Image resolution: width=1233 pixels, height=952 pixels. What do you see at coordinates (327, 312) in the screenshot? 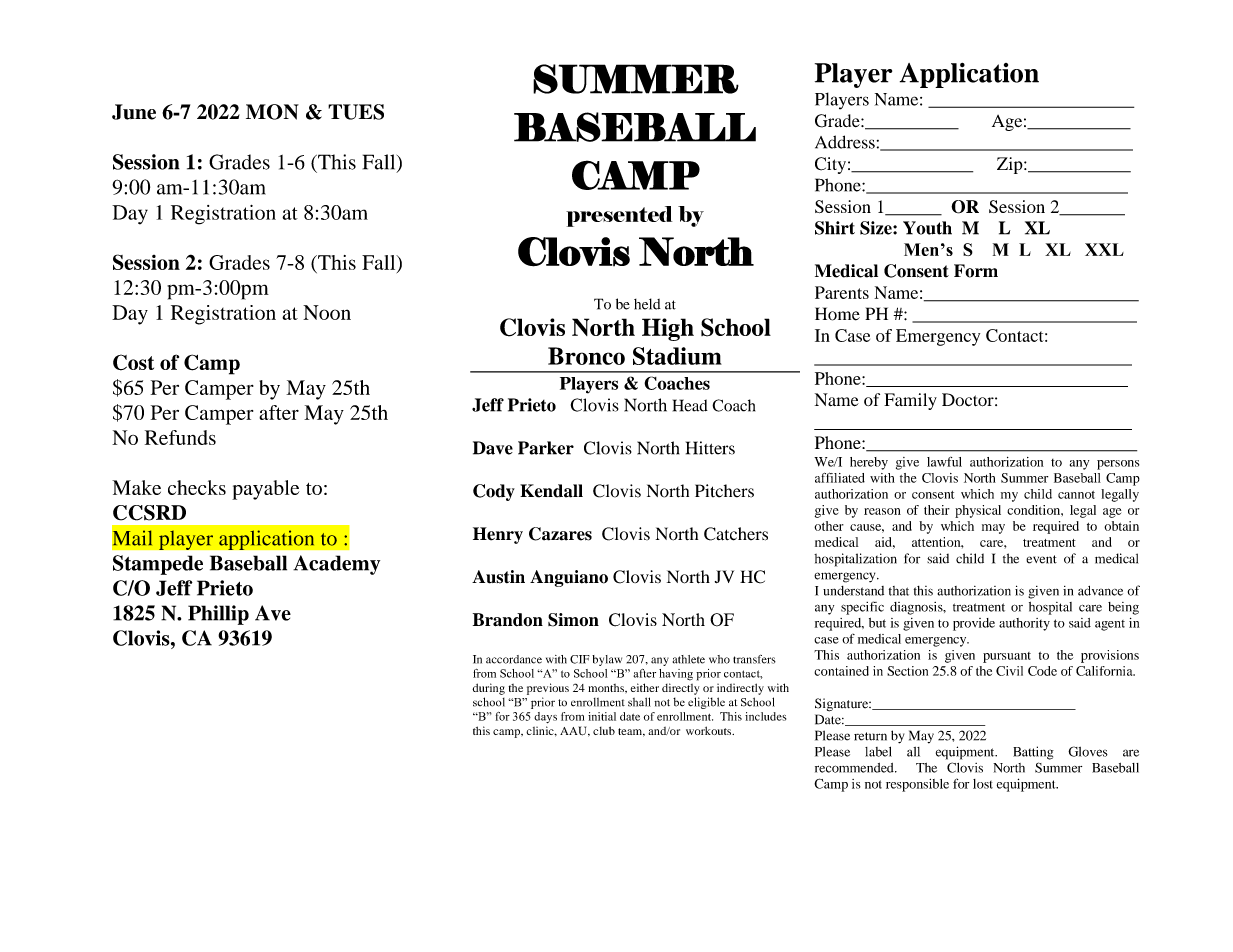
I see `Noon` at bounding box center [327, 312].
